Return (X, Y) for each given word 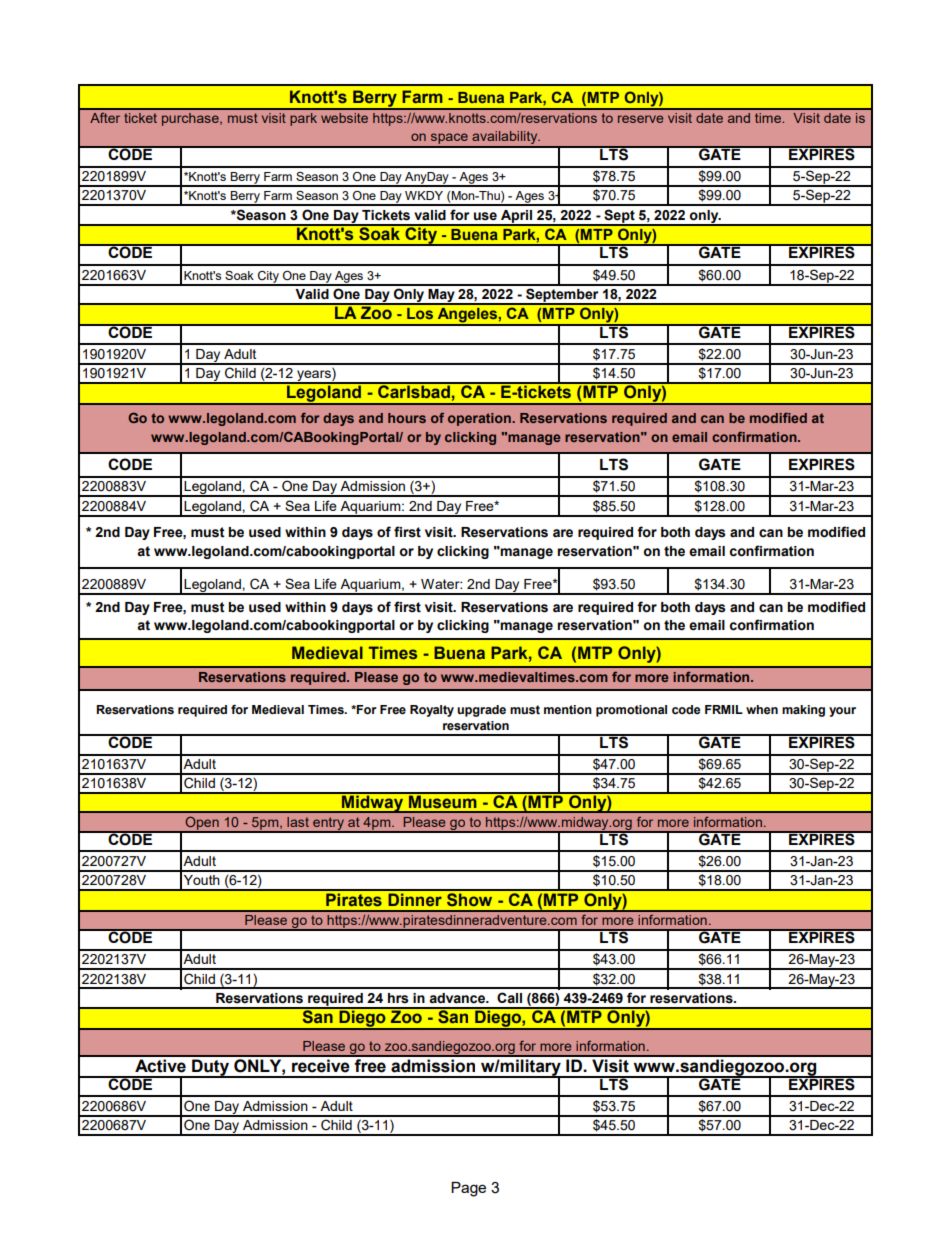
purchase (191, 119)
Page (468, 1189)
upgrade (481, 711)
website (344, 118)
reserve (640, 119)
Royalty (432, 711)
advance (458, 998)
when (762, 710)
